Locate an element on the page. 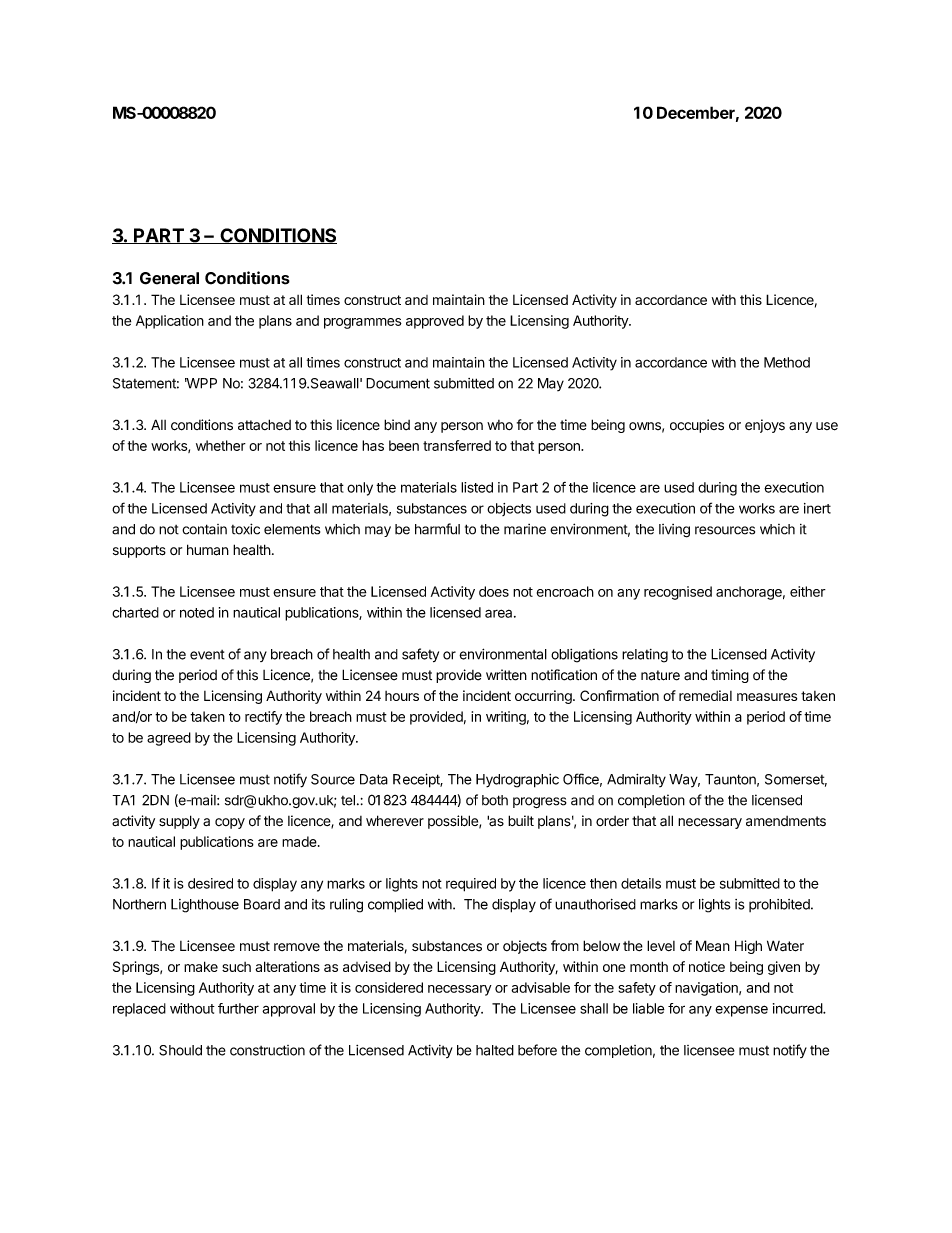  further is located at coordinates (238, 1008).
